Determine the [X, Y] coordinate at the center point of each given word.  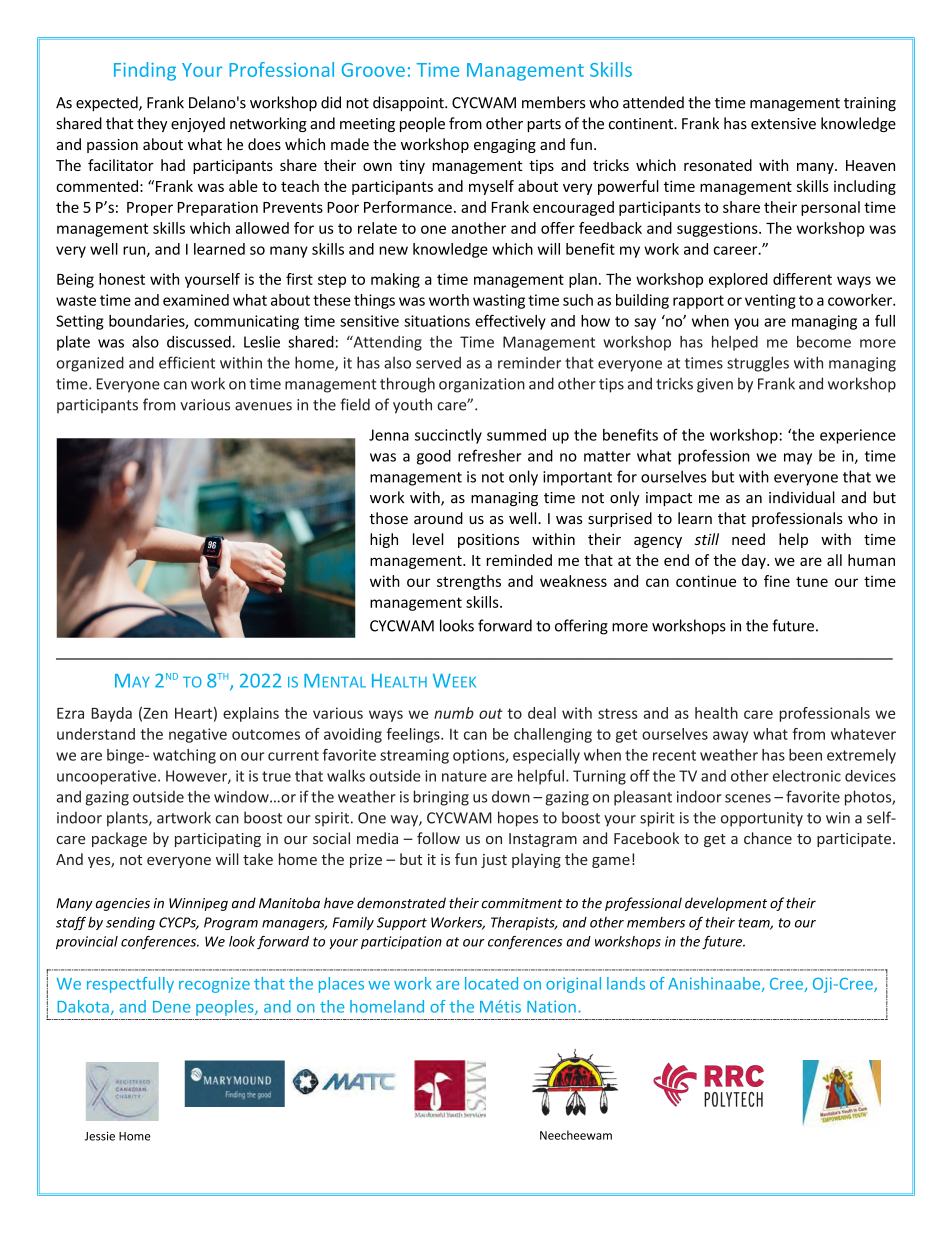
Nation [551, 1006]
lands [626, 983]
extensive [783, 124]
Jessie [100, 1136]
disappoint [409, 104]
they [152, 124]
